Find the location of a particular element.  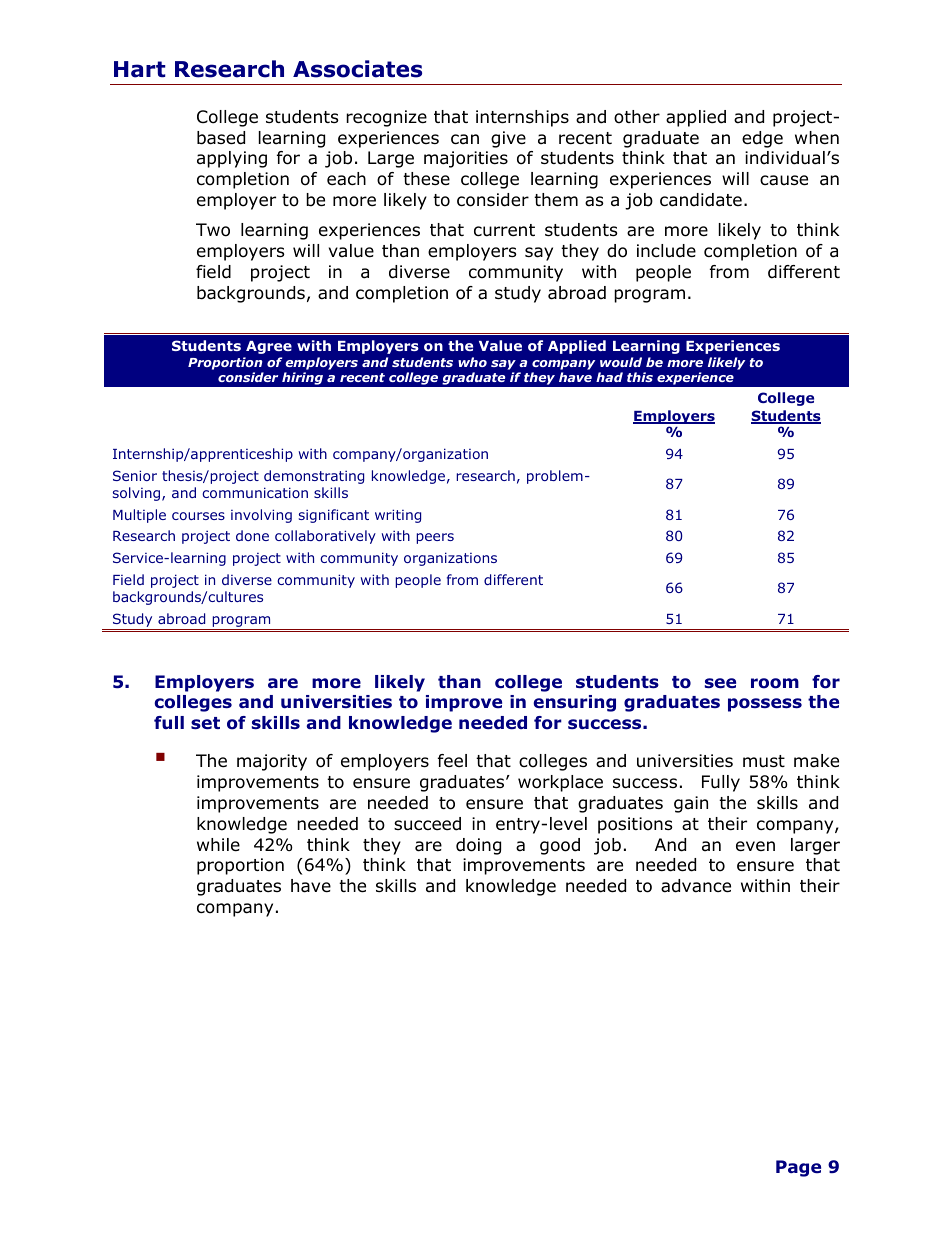

when is located at coordinates (817, 138).
